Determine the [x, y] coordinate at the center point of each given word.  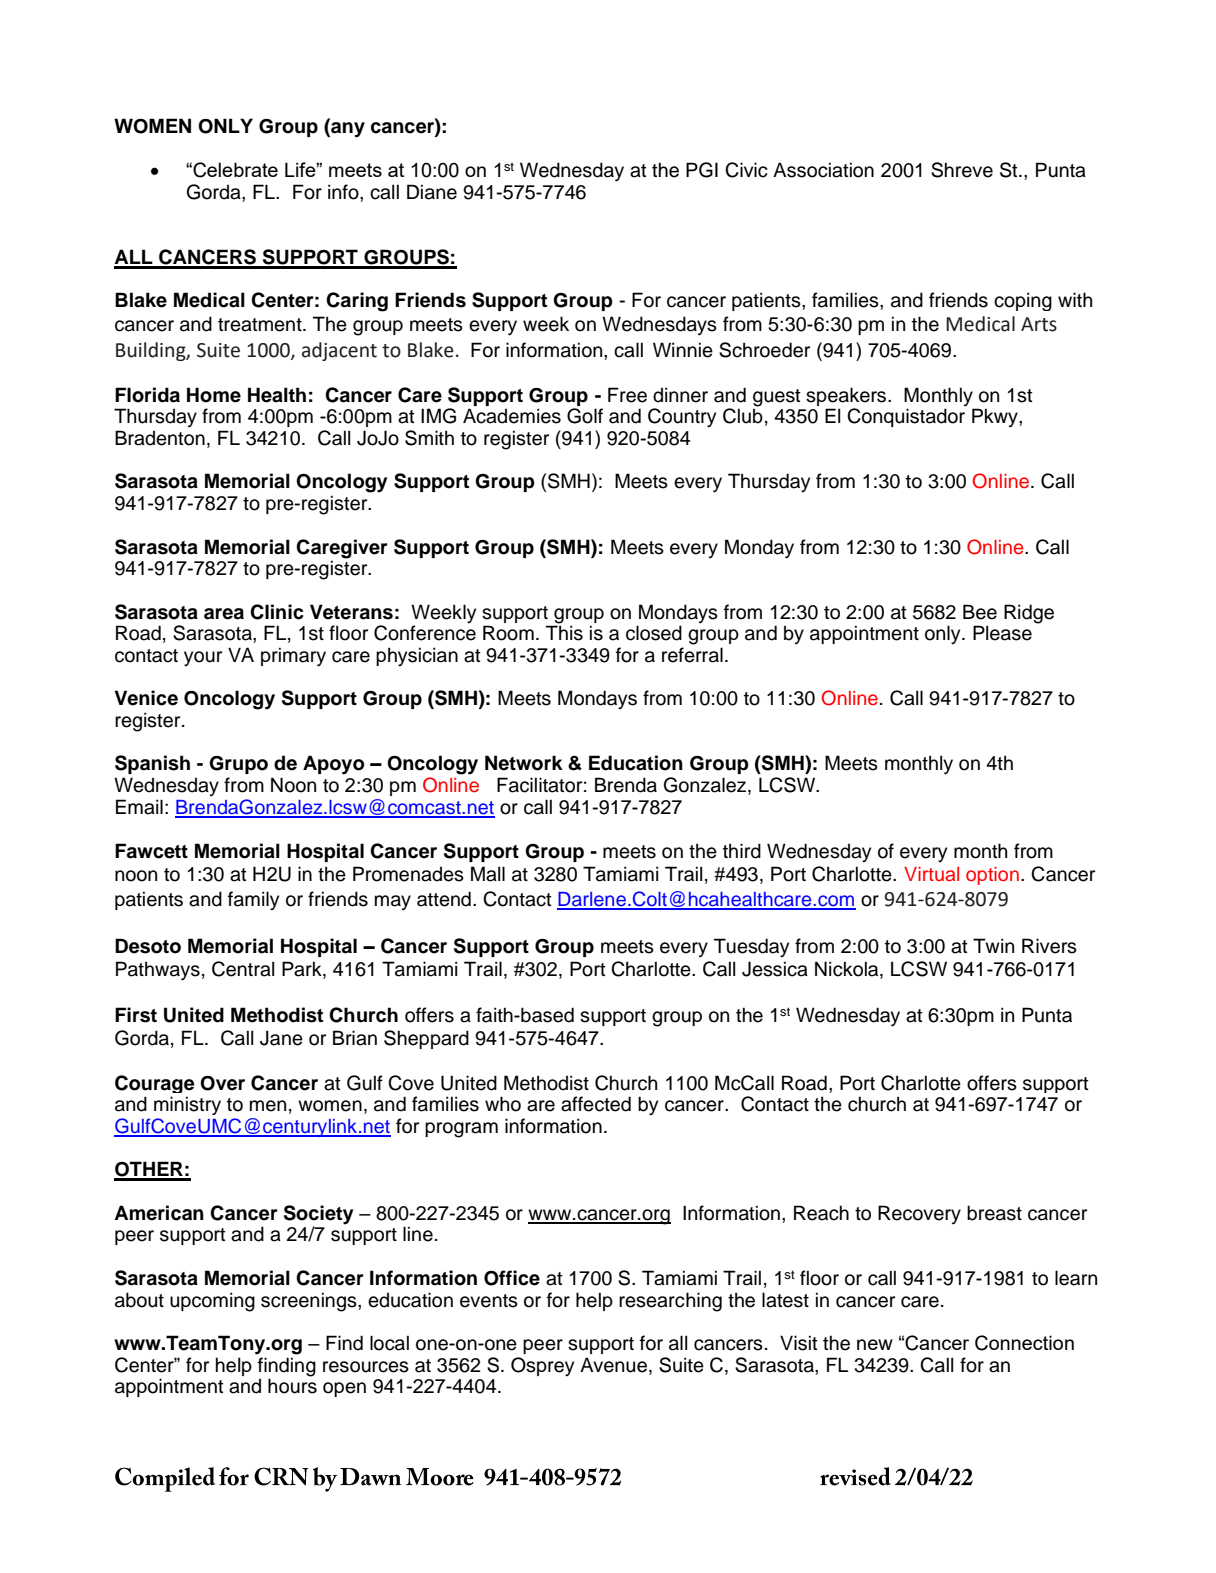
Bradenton [160, 438]
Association [823, 170]
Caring [357, 302]
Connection [1024, 1343]
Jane [281, 1038]
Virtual [931, 874]
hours [292, 1386]
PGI [702, 170]
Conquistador [906, 417]
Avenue [613, 1365]
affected [596, 1104]
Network [524, 763]
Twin [993, 945]
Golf [585, 416]
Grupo [238, 765]
